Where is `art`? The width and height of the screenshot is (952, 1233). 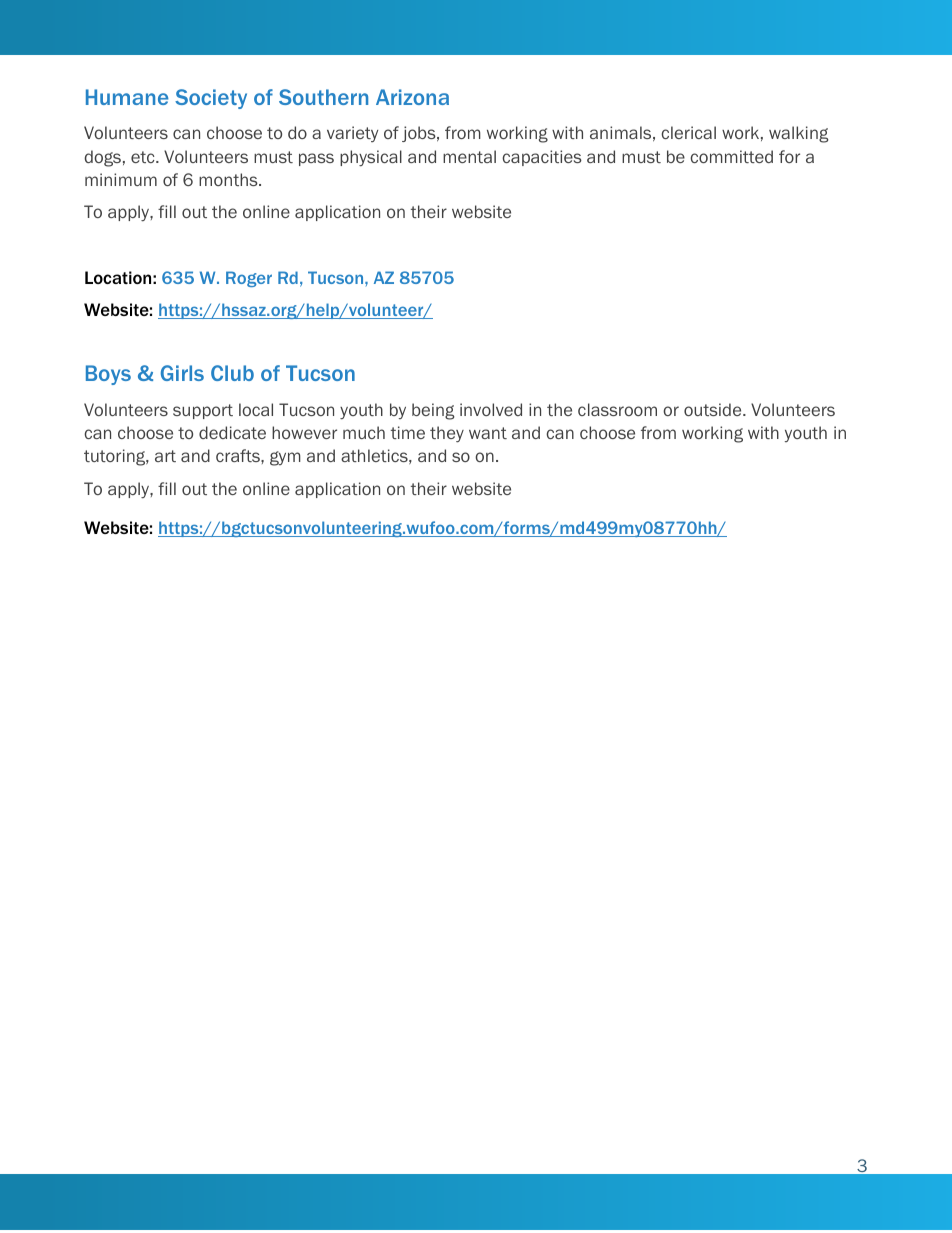
art is located at coordinates (165, 456).
